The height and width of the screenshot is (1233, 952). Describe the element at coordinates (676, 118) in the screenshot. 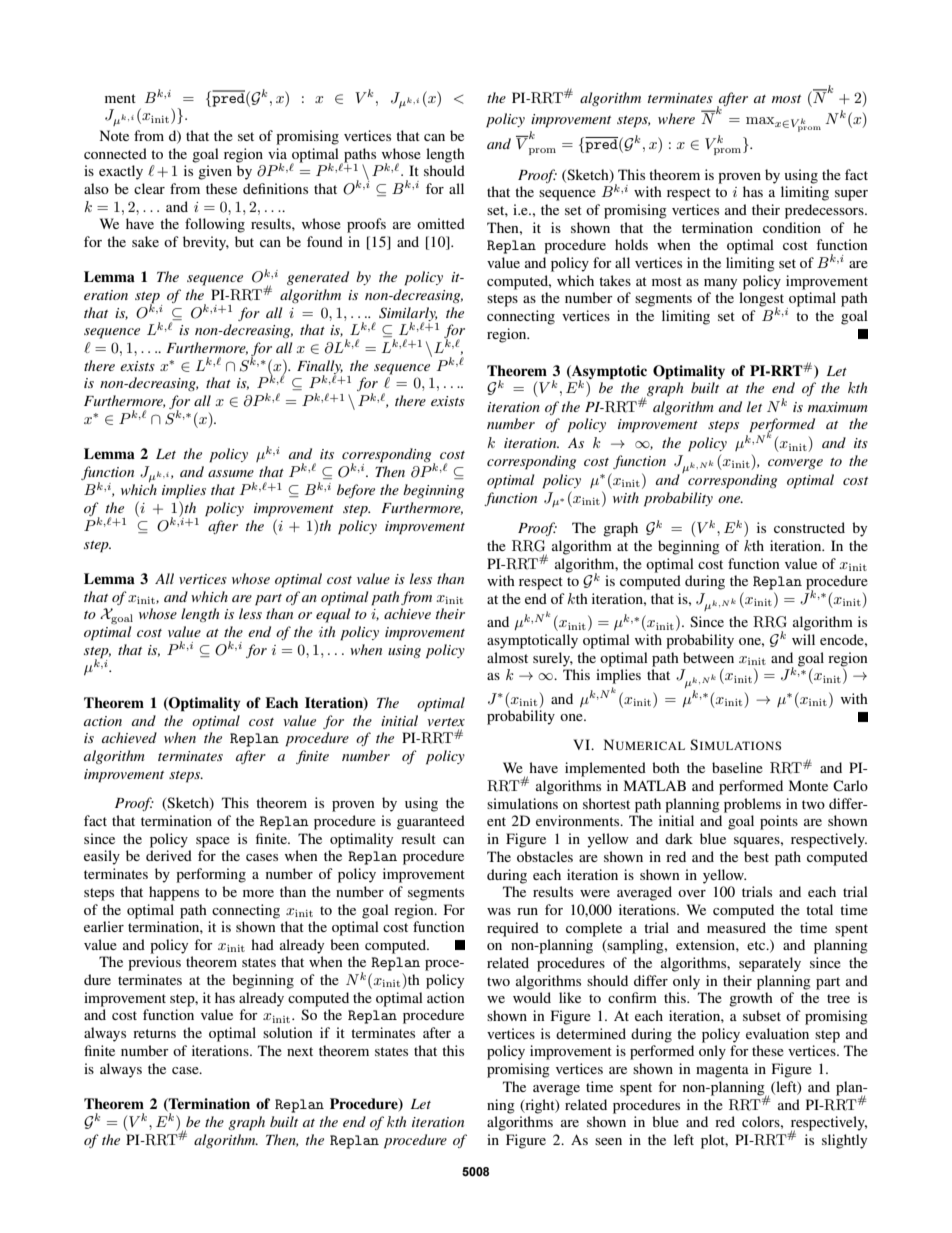

I see `where` at that location.
